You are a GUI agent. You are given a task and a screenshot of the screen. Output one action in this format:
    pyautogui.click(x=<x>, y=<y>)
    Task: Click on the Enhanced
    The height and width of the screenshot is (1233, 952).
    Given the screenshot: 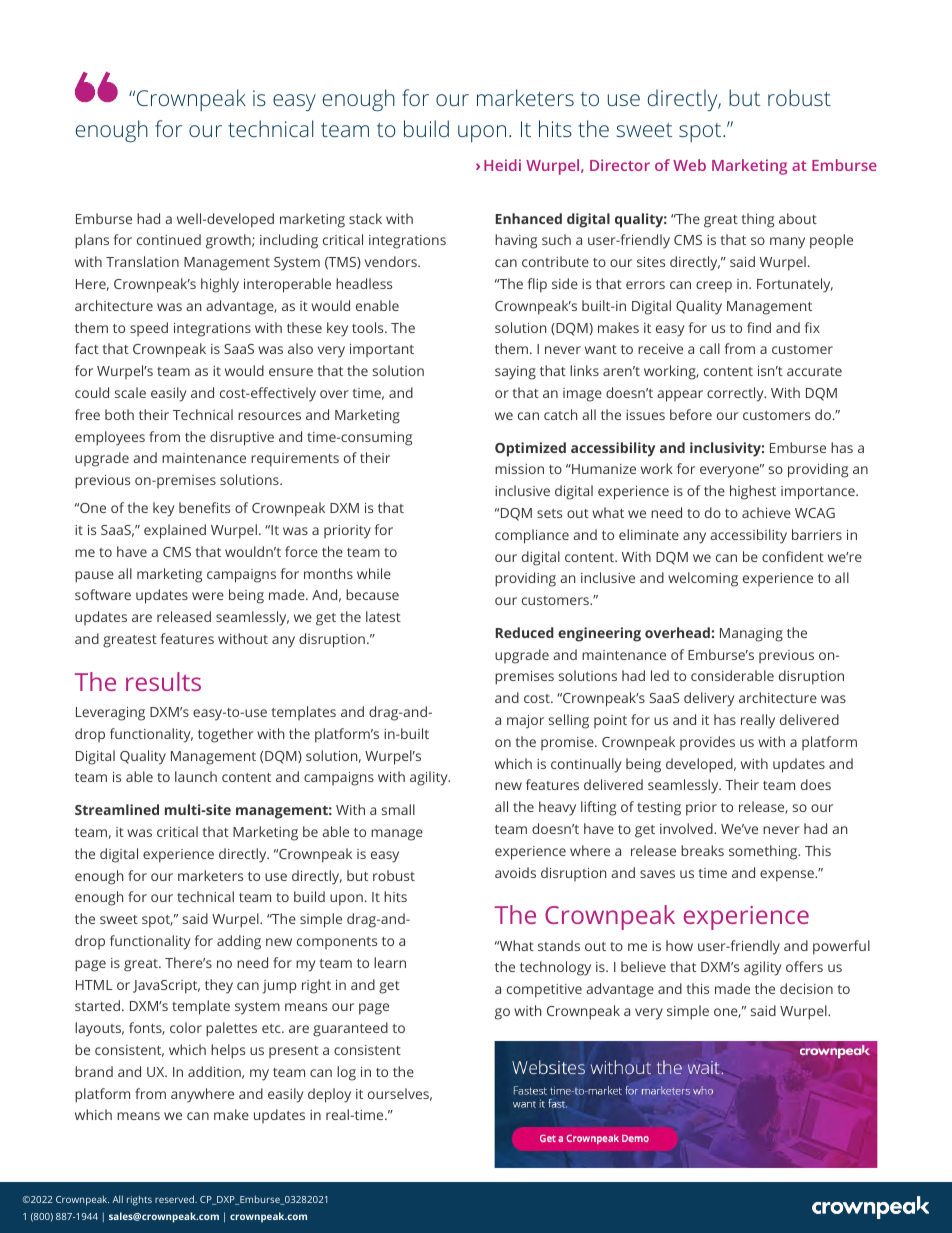 What is the action you would take?
    pyautogui.click(x=529, y=218)
